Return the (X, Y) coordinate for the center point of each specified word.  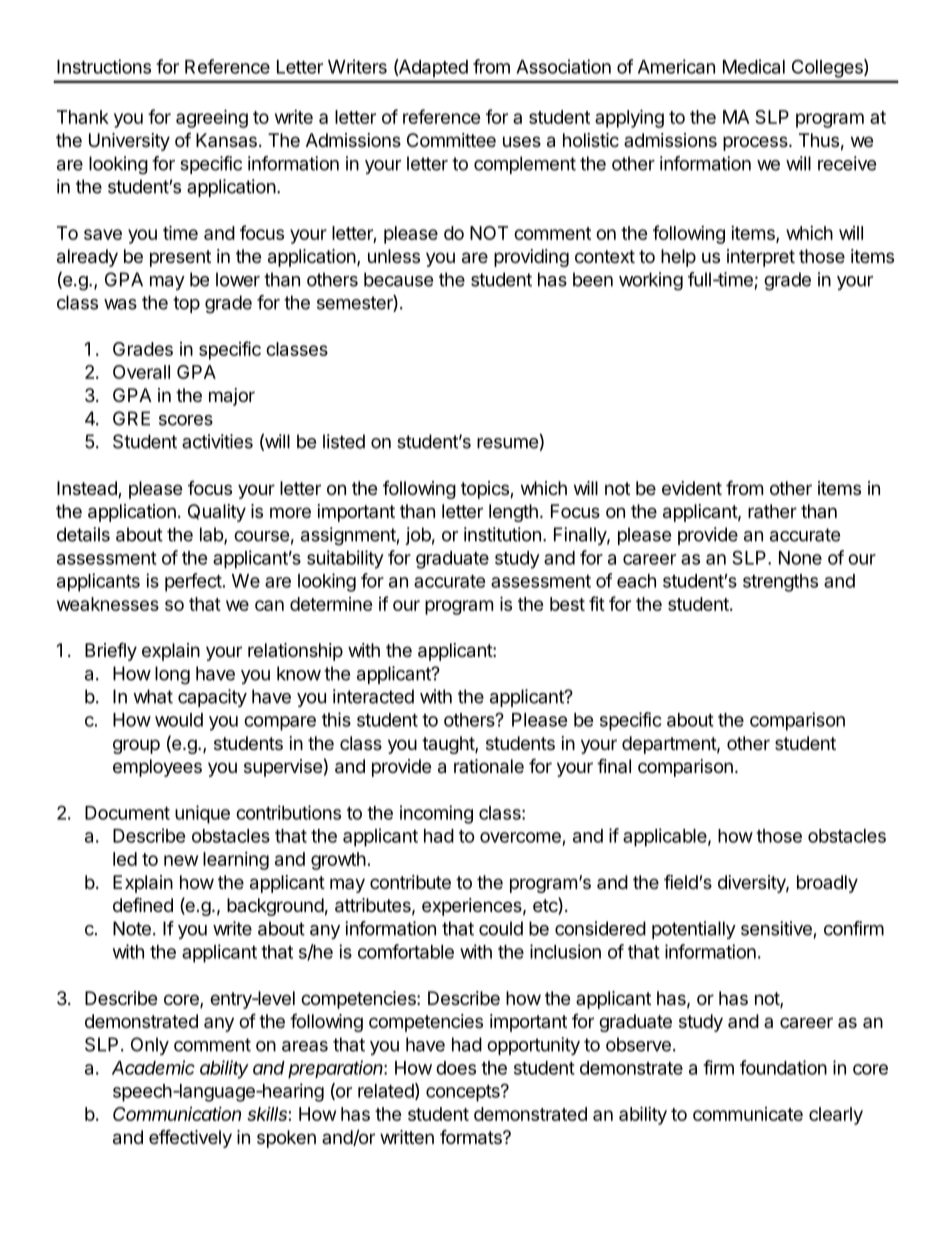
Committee (451, 140)
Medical (754, 66)
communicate (748, 1114)
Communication (177, 1113)
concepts (464, 1093)
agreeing (212, 118)
